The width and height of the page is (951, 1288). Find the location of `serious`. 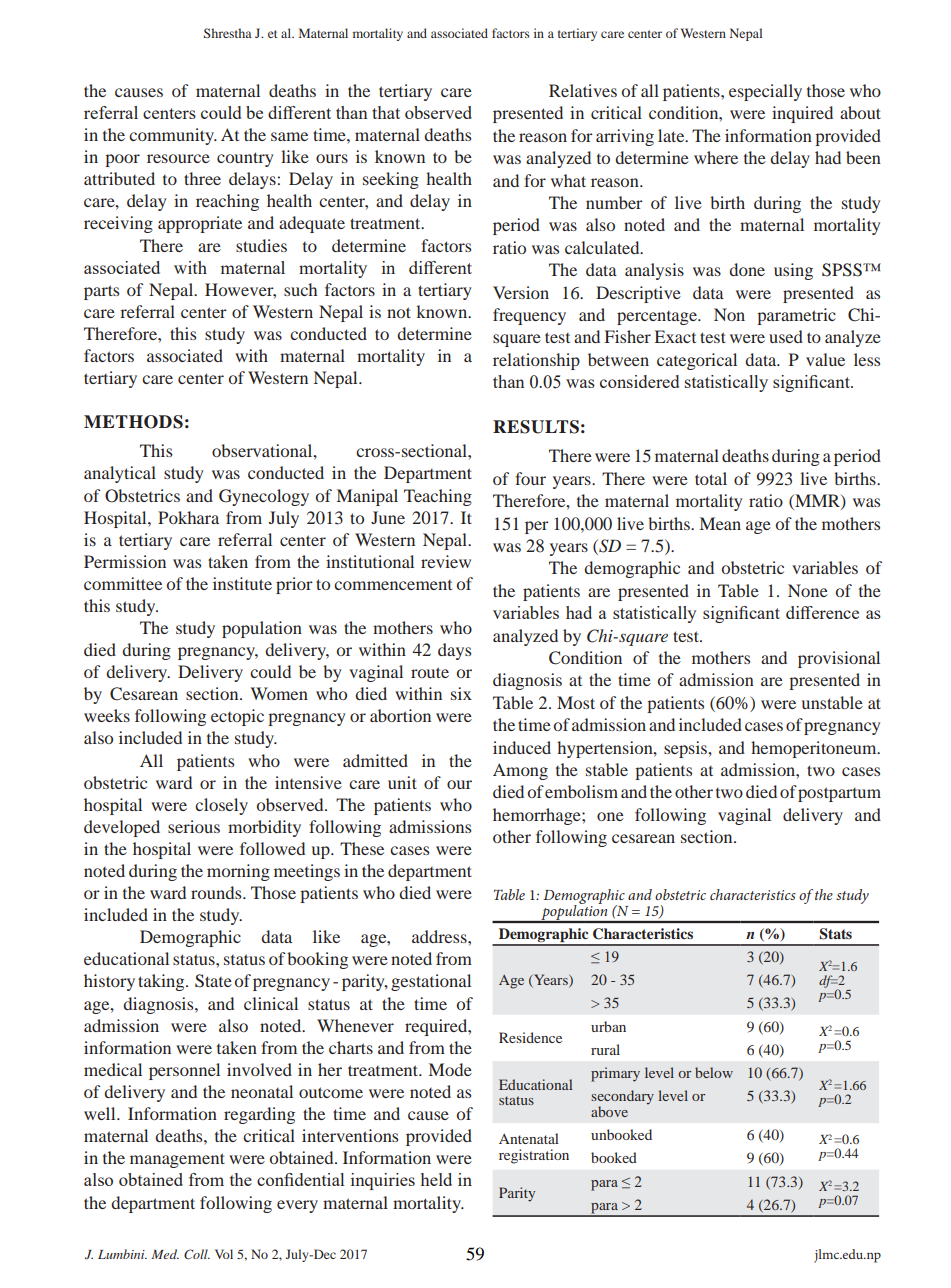

serious is located at coordinates (194, 826).
